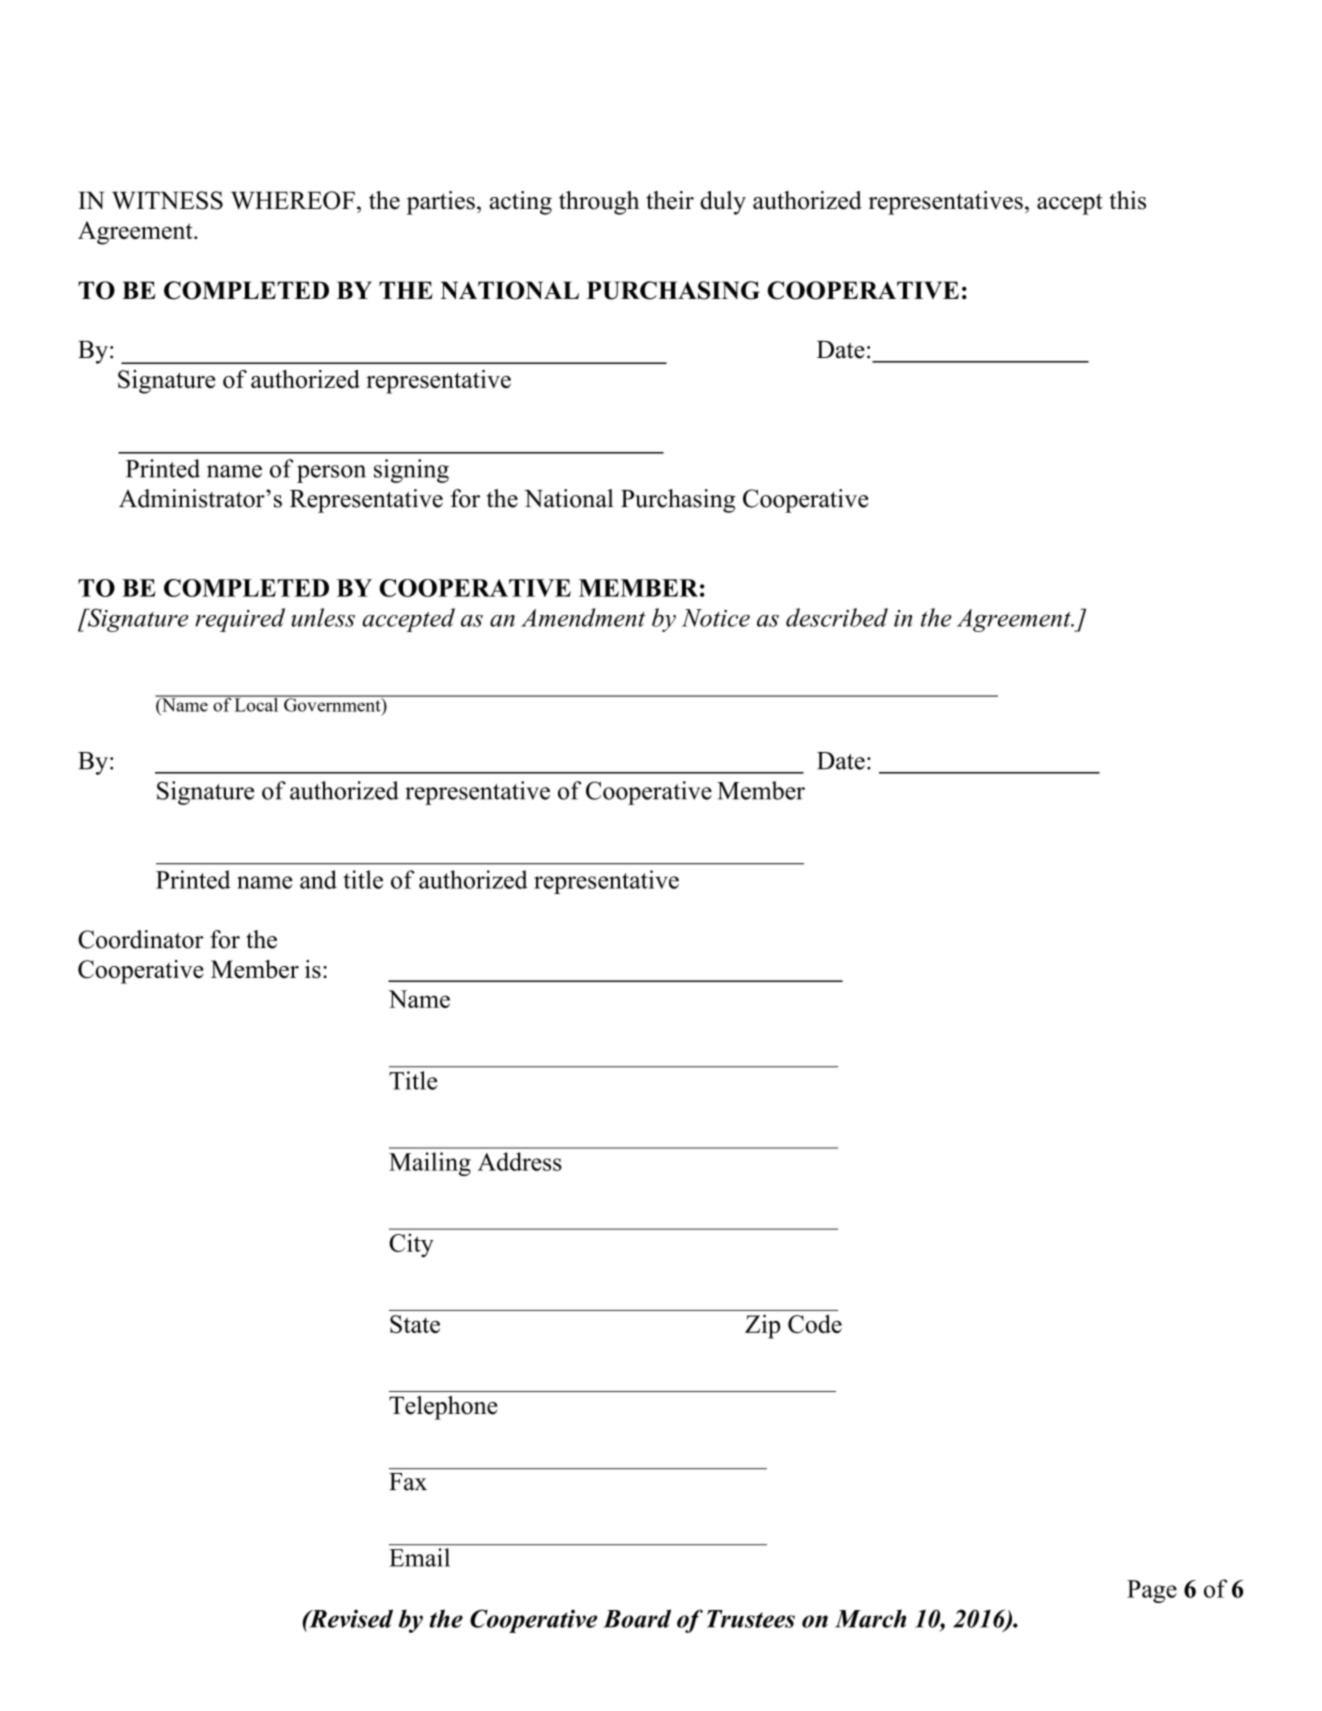  Describe the element at coordinates (520, 1161) in the screenshot. I see `Address` at that location.
